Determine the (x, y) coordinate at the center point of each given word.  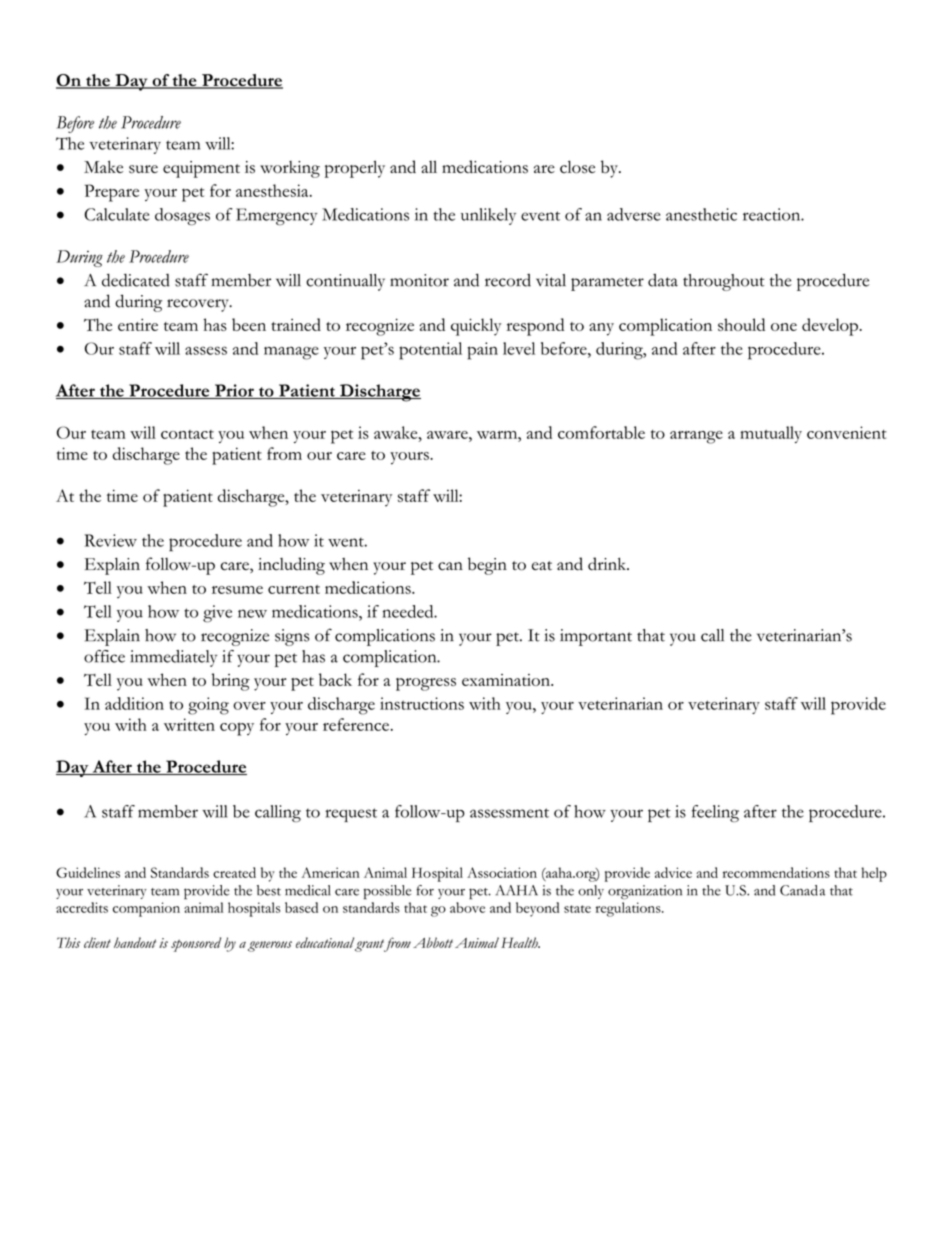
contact (187, 434)
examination (507, 680)
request (351, 815)
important (596, 637)
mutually (771, 434)
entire (138, 325)
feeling (715, 813)
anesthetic (701, 214)
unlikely (488, 216)
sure (143, 169)
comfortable (601, 432)
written (189, 724)
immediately (173, 658)
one (784, 327)
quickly (476, 327)
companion (146, 909)
